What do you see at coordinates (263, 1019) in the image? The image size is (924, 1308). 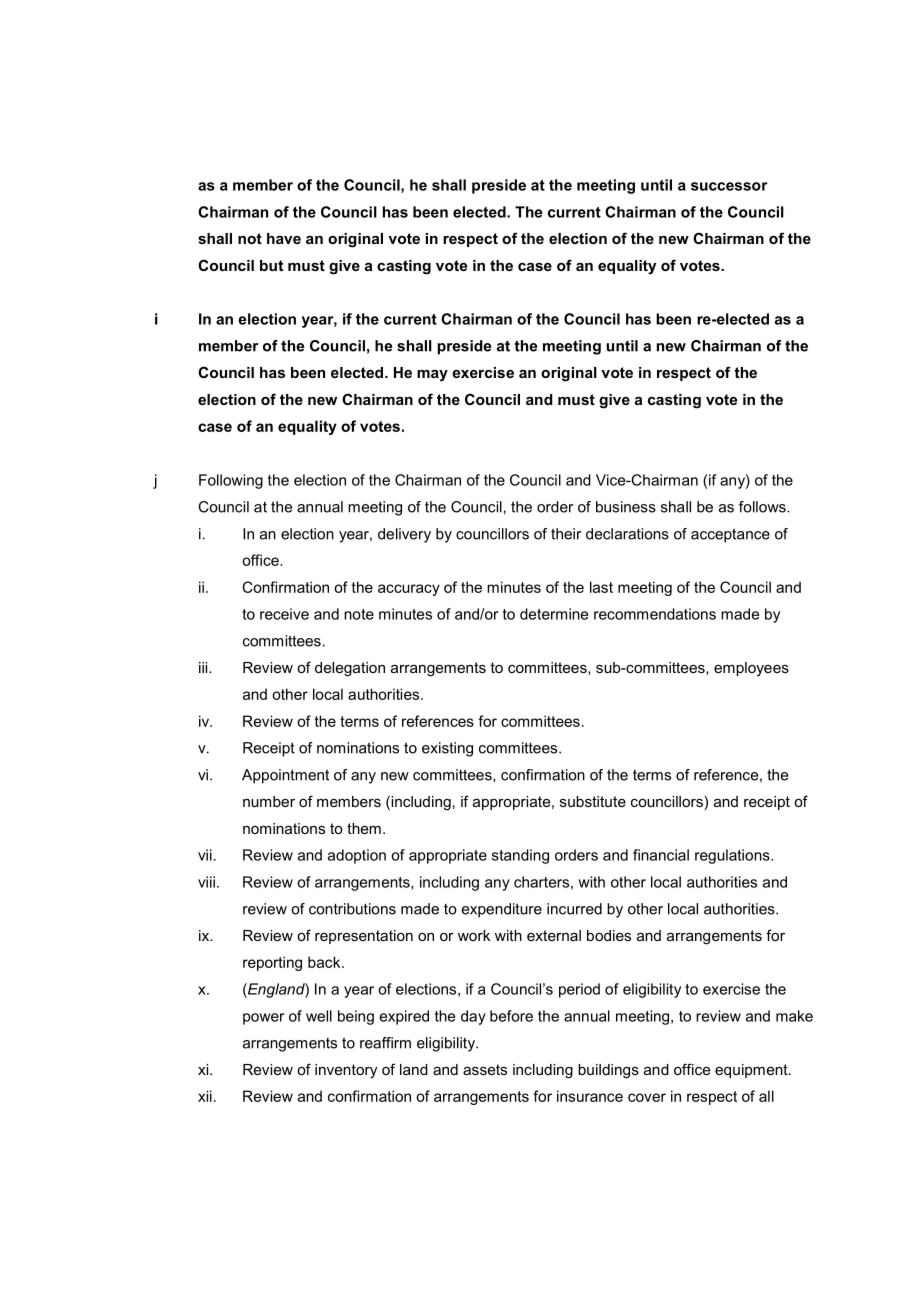 I see `power` at bounding box center [263, 1019].
